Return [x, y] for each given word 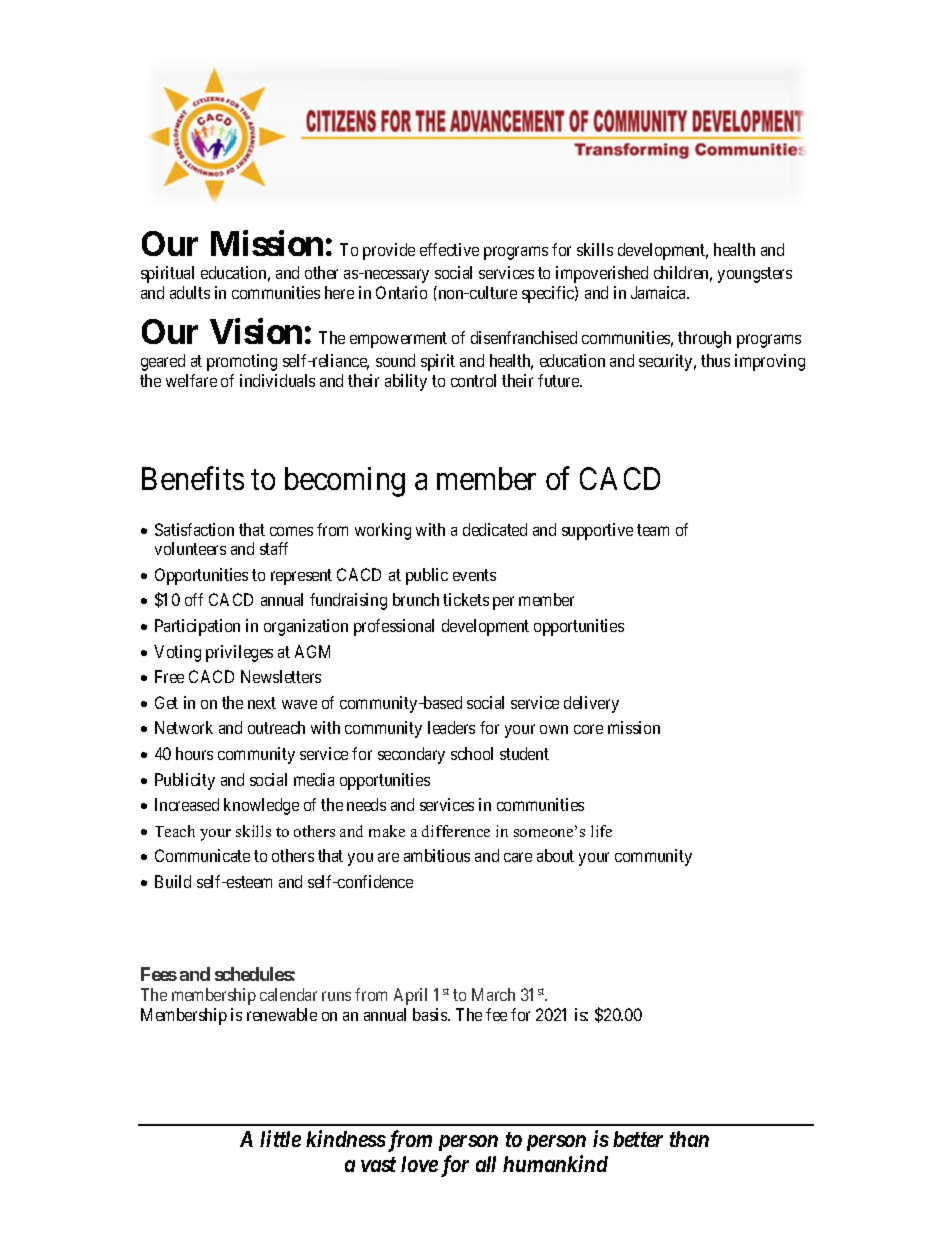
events [474, 575]
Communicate [202, 855]
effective [449, 249]
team [653, 530]
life [601, 831]
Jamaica [660, 292]
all [486, 1164]
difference [456, 831]
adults [190, 292]
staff [274, 548]
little [280, 1138]
